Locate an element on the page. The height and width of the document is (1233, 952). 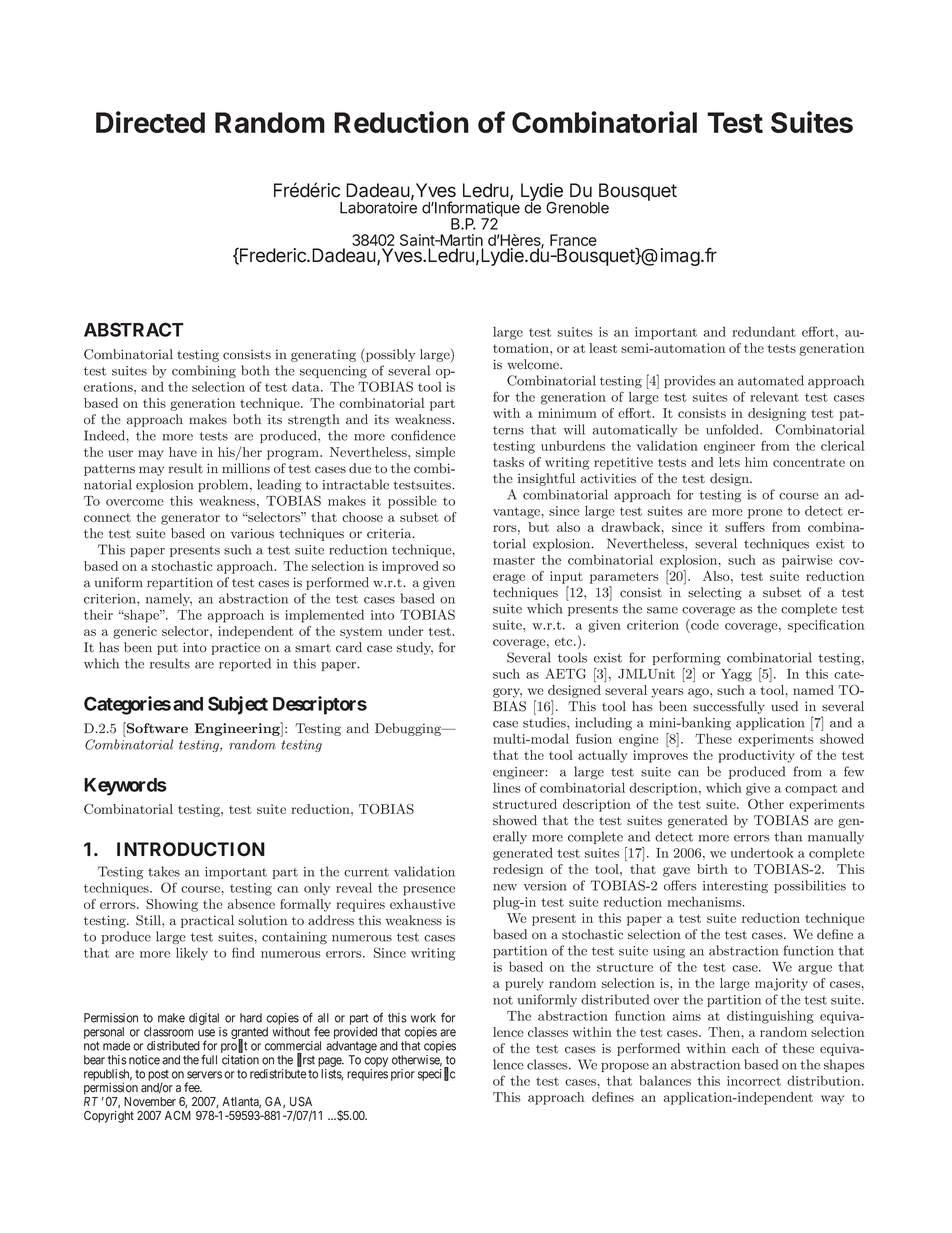
automated is located at coordinates (771, 380).
